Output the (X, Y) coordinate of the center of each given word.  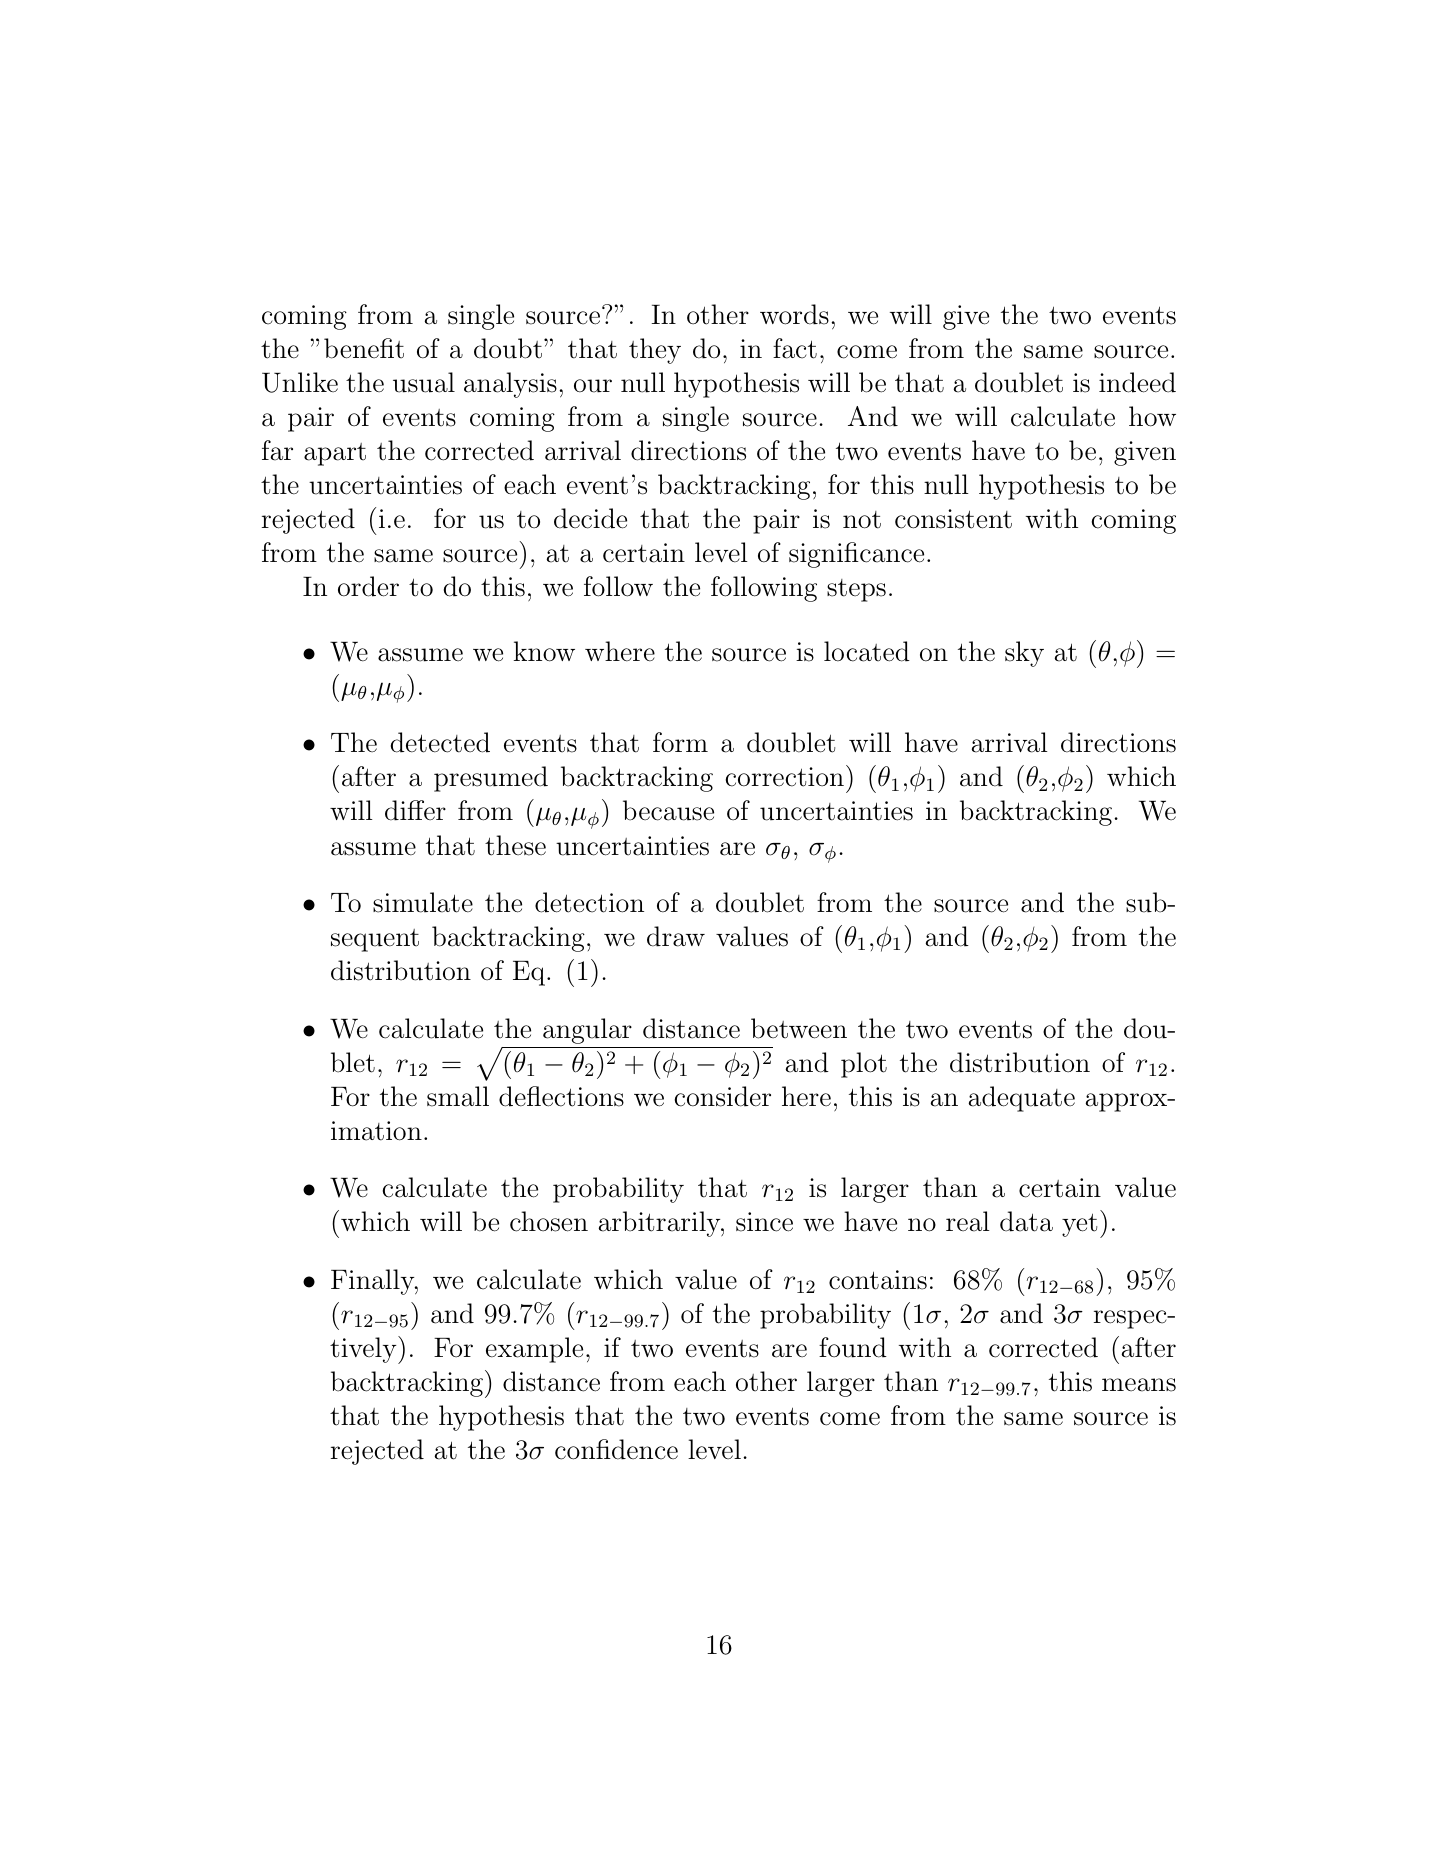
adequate (1022, 1099)
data (1026, 1221)
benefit (364, 348)
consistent (953, 519)
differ (415, 810)
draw (676, 936)
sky (1024, 654)
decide (590, 518)
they (655, 351)
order (368, 586)
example (534, 1350)
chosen (549, 1221)
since (764, 1222)
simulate (423, 902)
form (680, 742)
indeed (1137, 382)
